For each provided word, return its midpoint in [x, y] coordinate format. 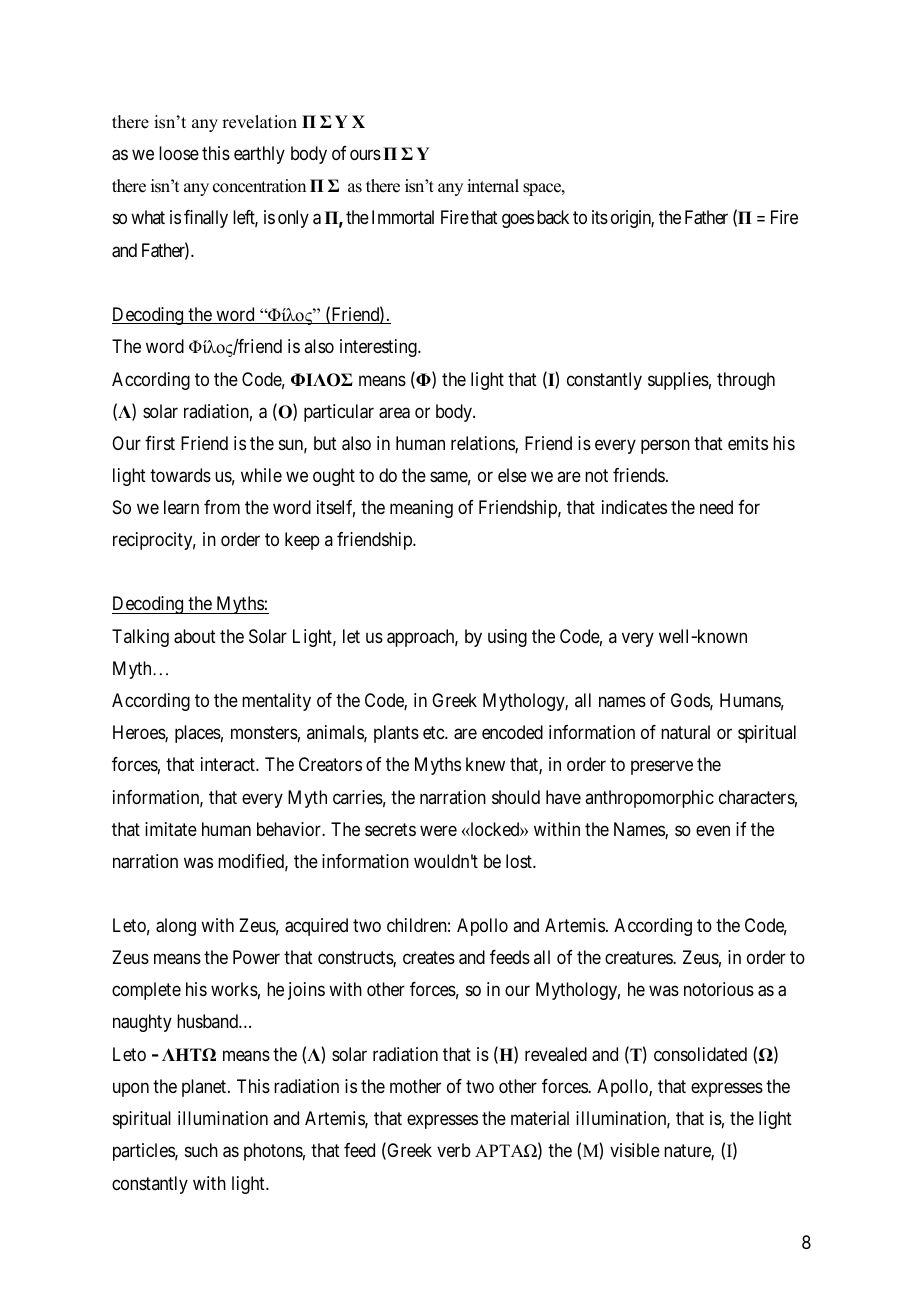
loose [179, 153]
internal [493, 186]
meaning [421, 509]
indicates [634, 507]
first [160, 443]
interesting [379, 348]
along [176, 927]
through [746, 381]
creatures [639, 958]
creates [429, 958]
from [222, 507]
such [201, 1150]
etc [434, 732]
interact [229, 764]
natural [685, 732]
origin [632, 219]
